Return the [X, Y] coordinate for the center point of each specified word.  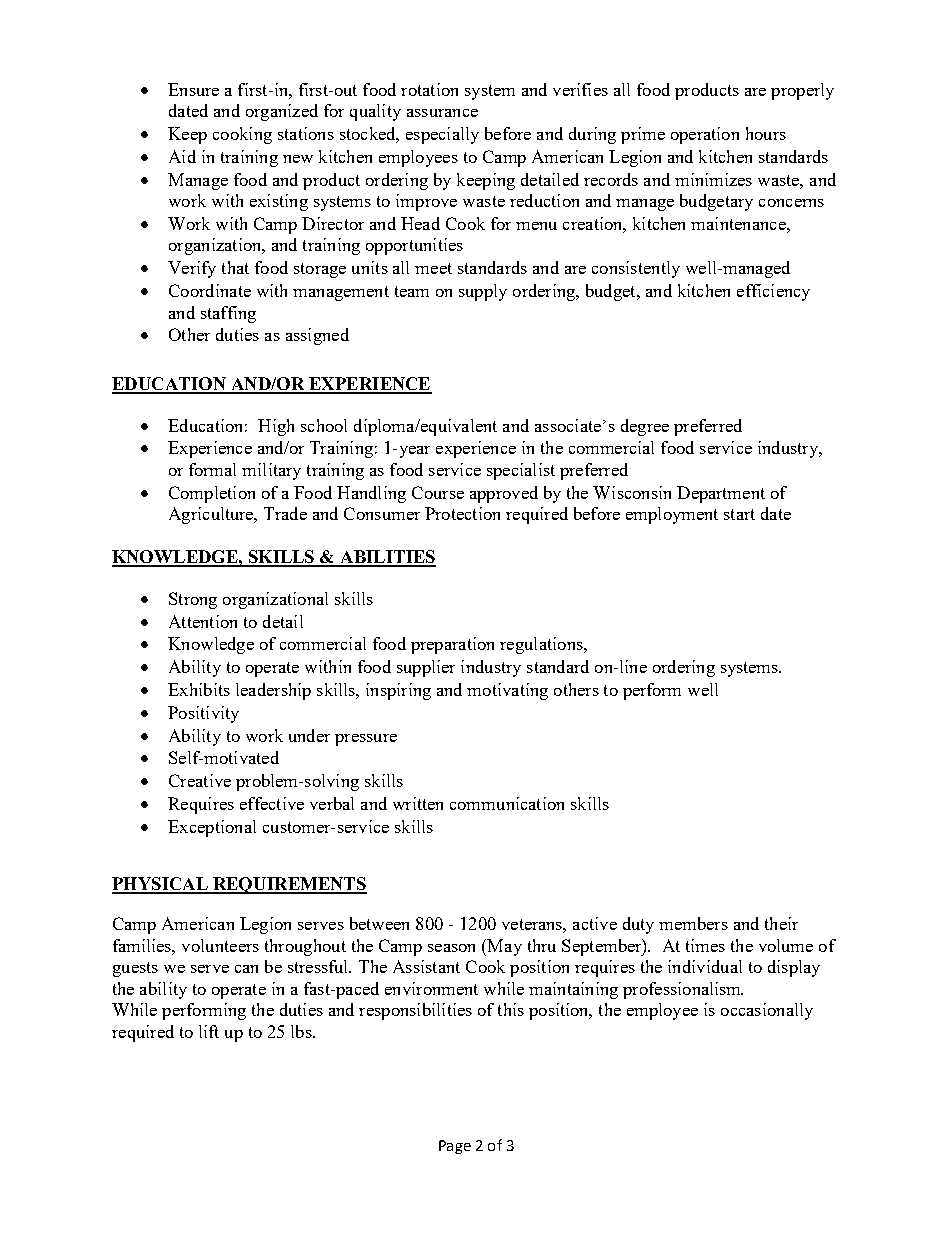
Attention [203, 621]
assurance [442, 113]
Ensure [193, 89]
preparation [452, 645]
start [739, 514]
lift [209, 1031]
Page [455, 1147]
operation [705, 135]
